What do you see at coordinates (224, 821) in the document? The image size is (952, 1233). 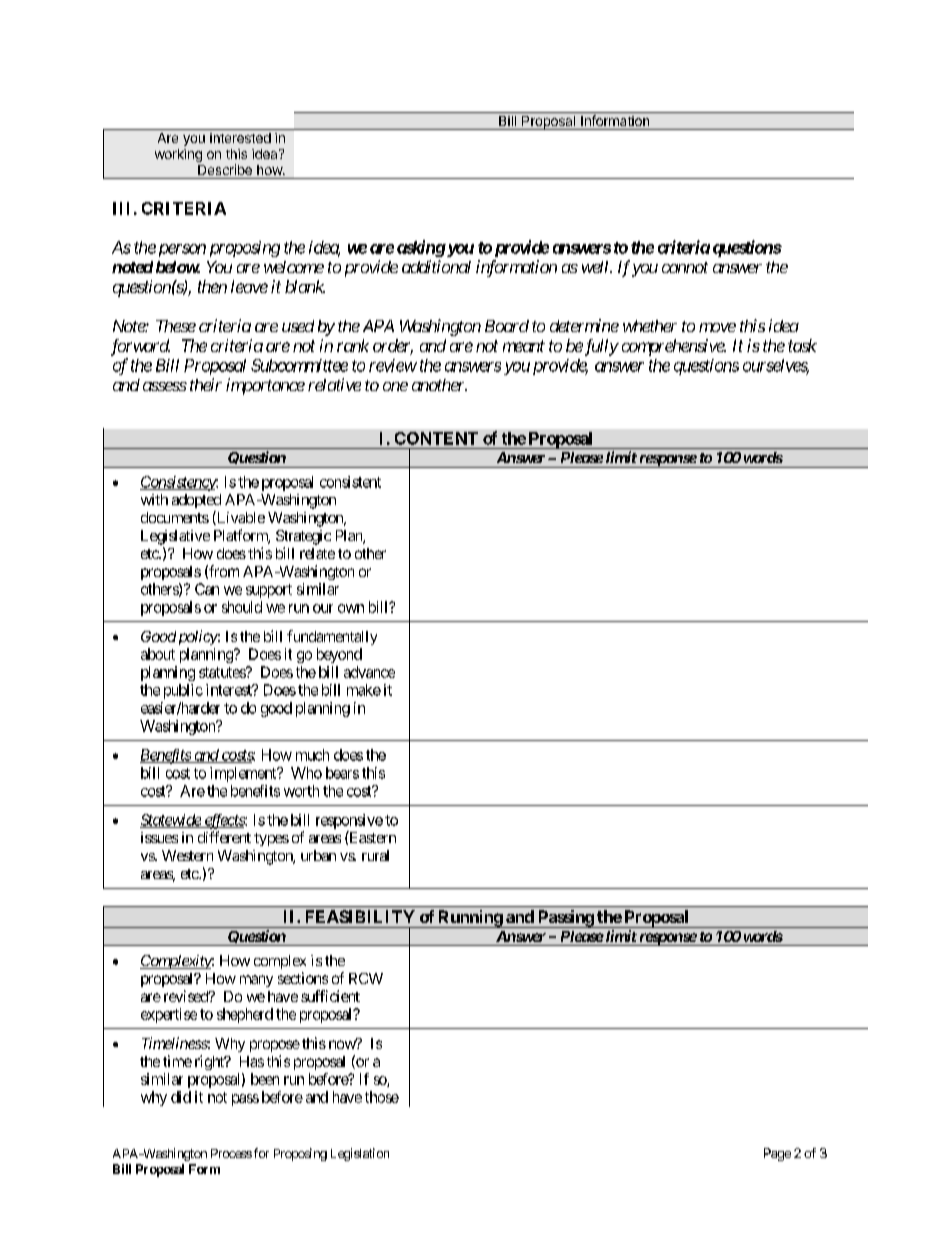 I see `effects` at bounding box center [224, 821].
